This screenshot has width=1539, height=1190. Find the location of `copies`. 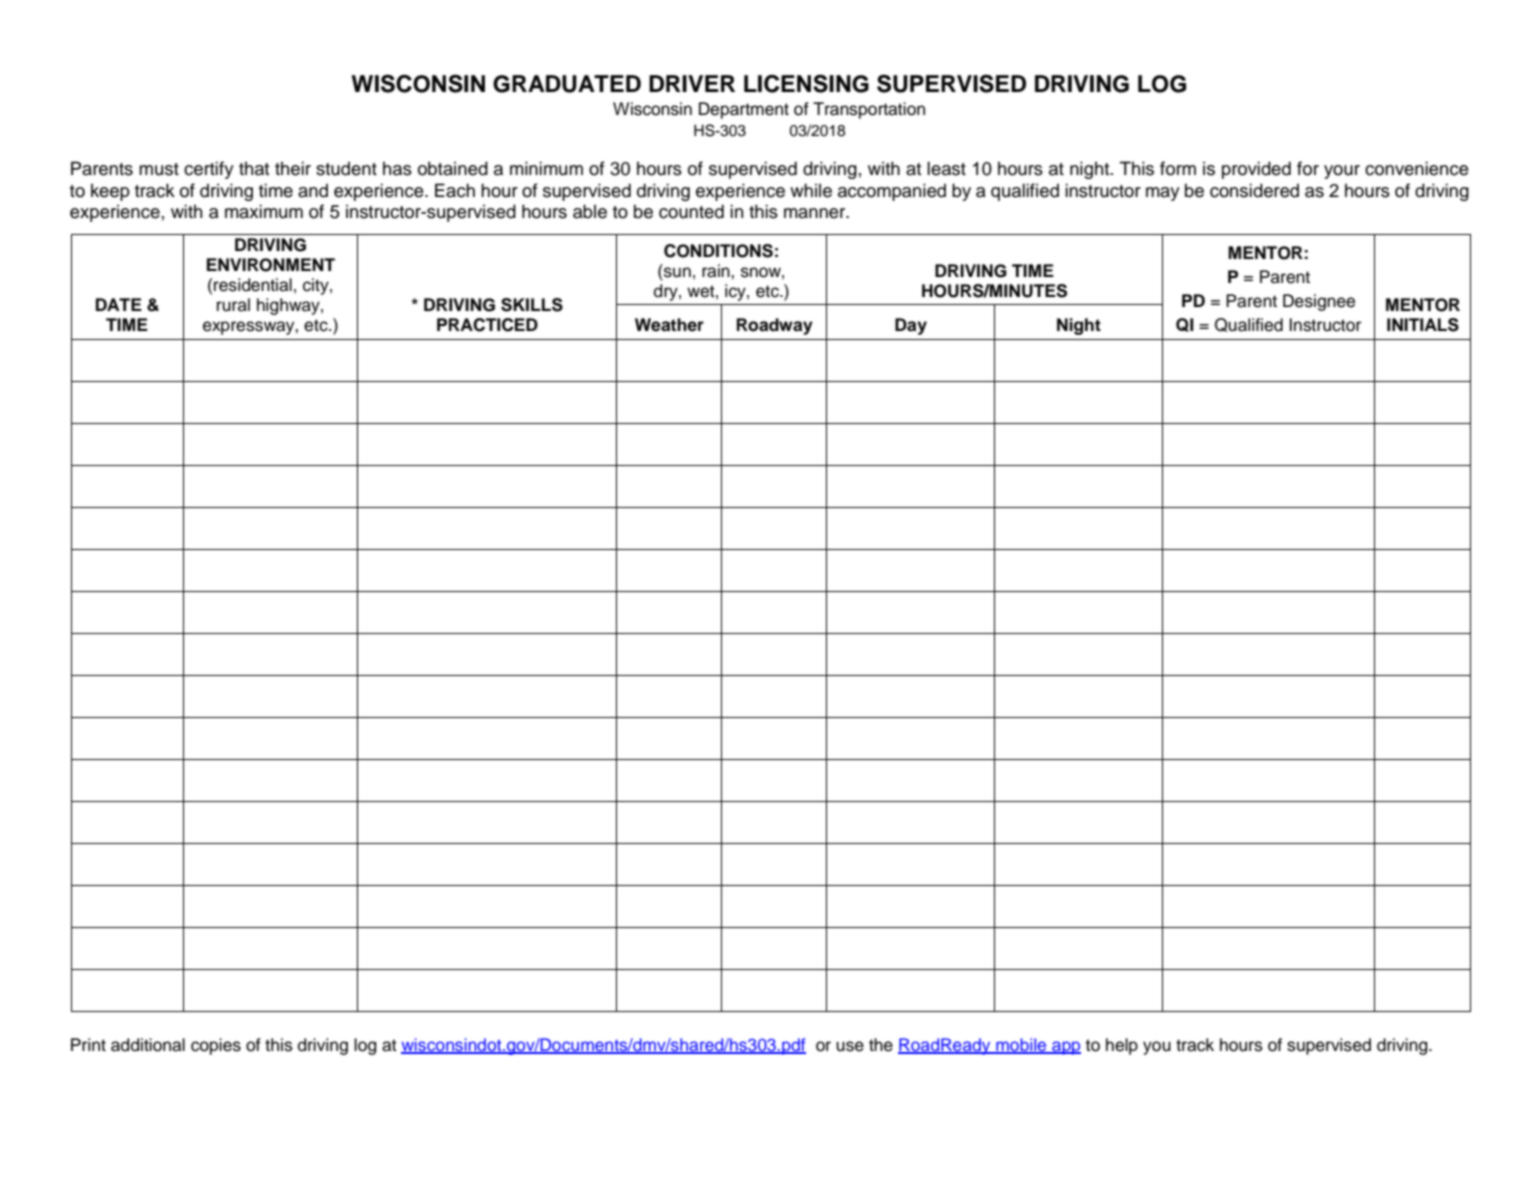

copies is located at coordinates (216, 1046).
